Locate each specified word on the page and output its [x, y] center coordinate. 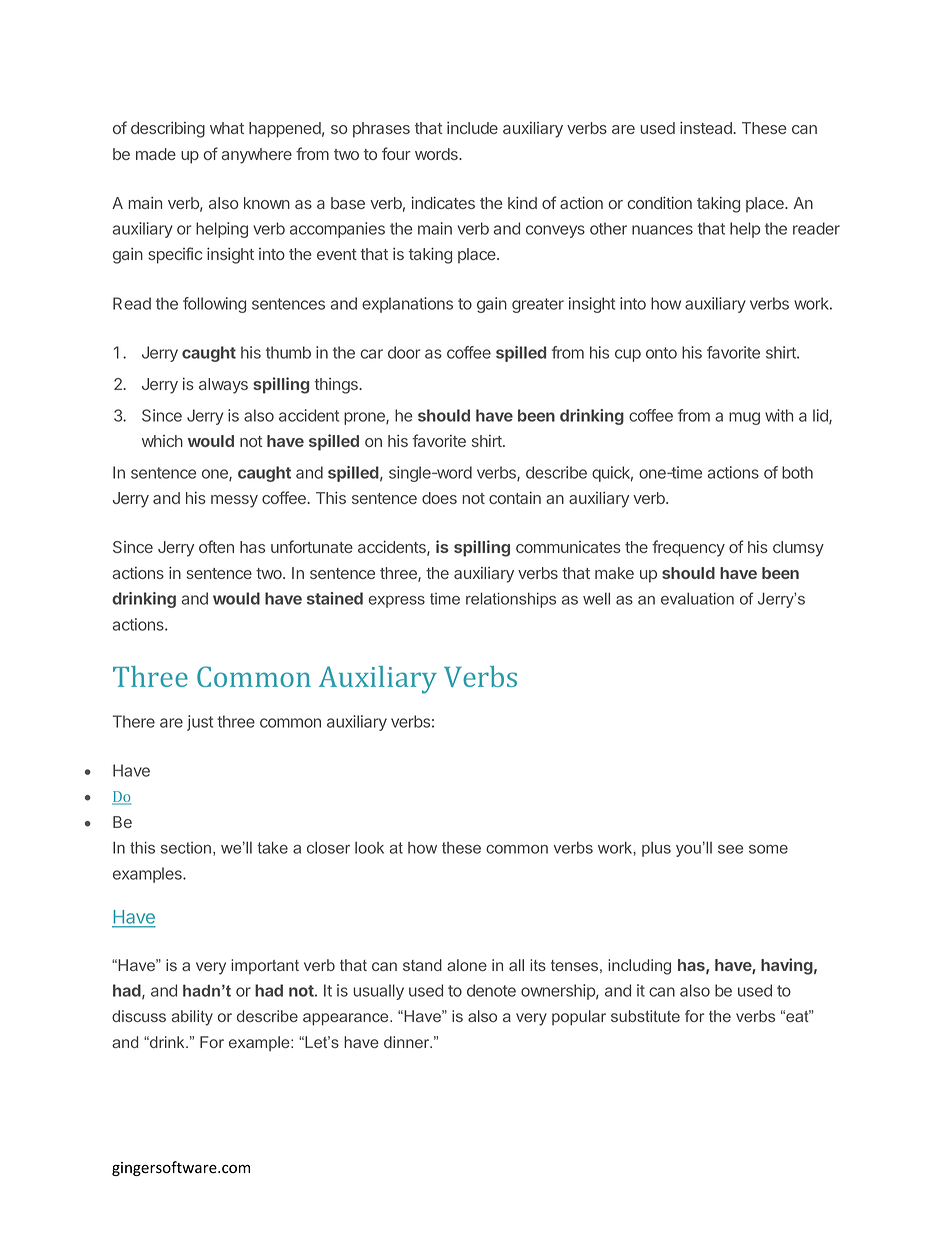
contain [515, 498]
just [200, 723]
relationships [511, 600]
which [162, 441]
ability [192, 1018]
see [730, 849]
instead [707, 127]
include [472, 128]
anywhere [257, 156]
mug [744, 418]
